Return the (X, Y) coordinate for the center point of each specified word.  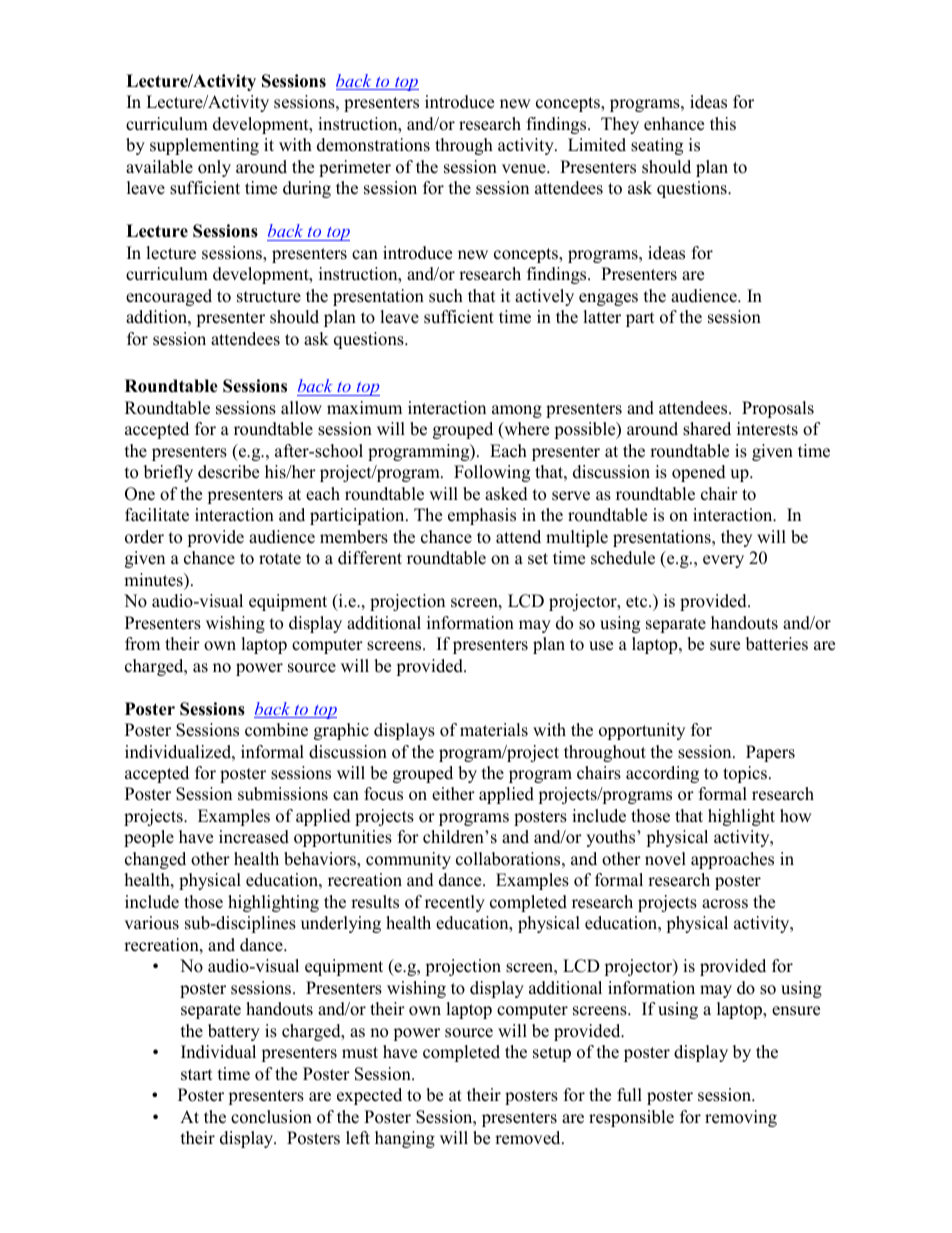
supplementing (204, 146)
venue (525, 169)
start (197, 1075)
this (723, 124)
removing (741, 1118)
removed (529, 1138)
